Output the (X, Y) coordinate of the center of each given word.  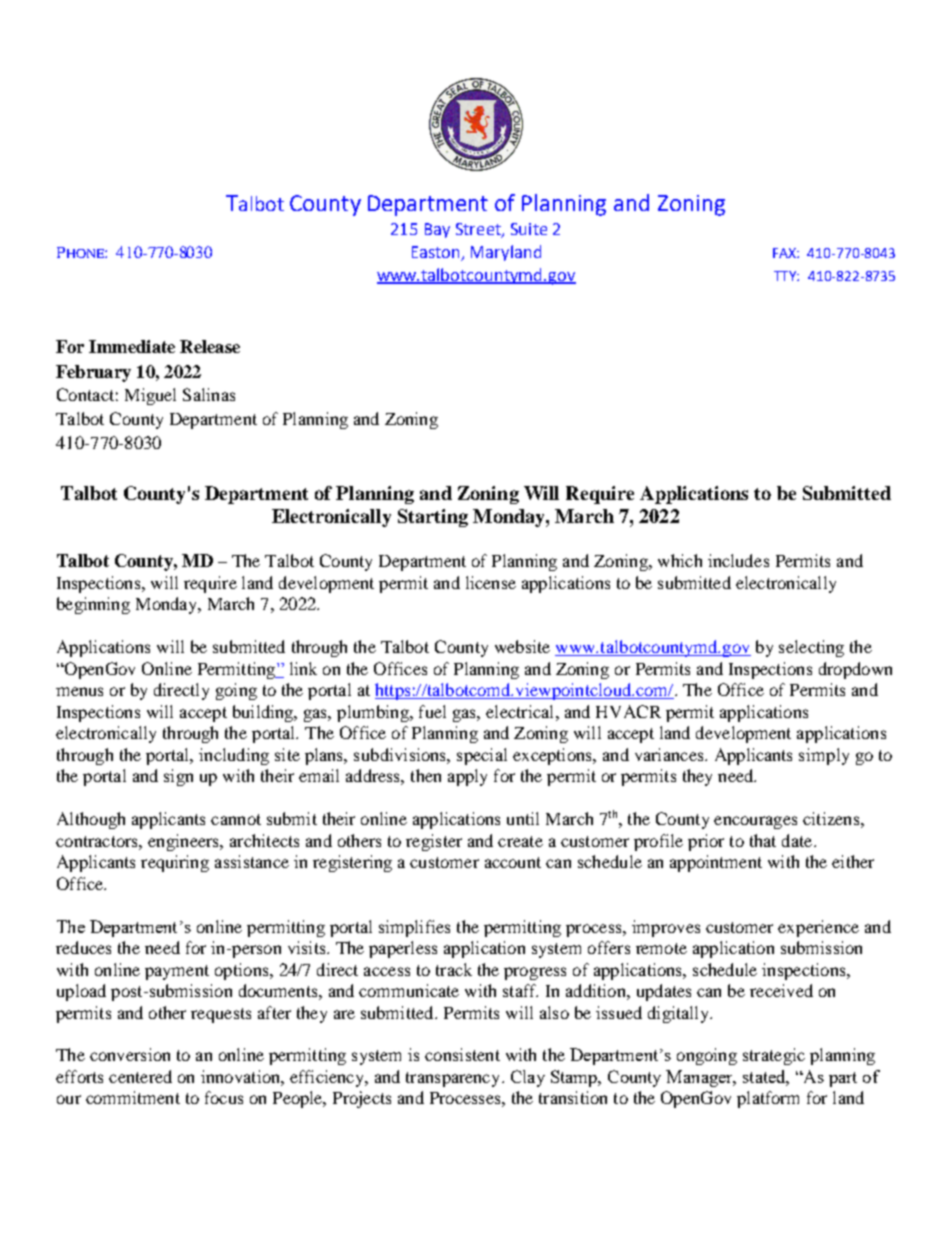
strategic (774, 1056)
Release (210, 346)
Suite (529, 229)
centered (140, 1076)
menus (79, 691)
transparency (454, 1079)
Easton (435, 252)
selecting (811, 648)
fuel (432, 711)
